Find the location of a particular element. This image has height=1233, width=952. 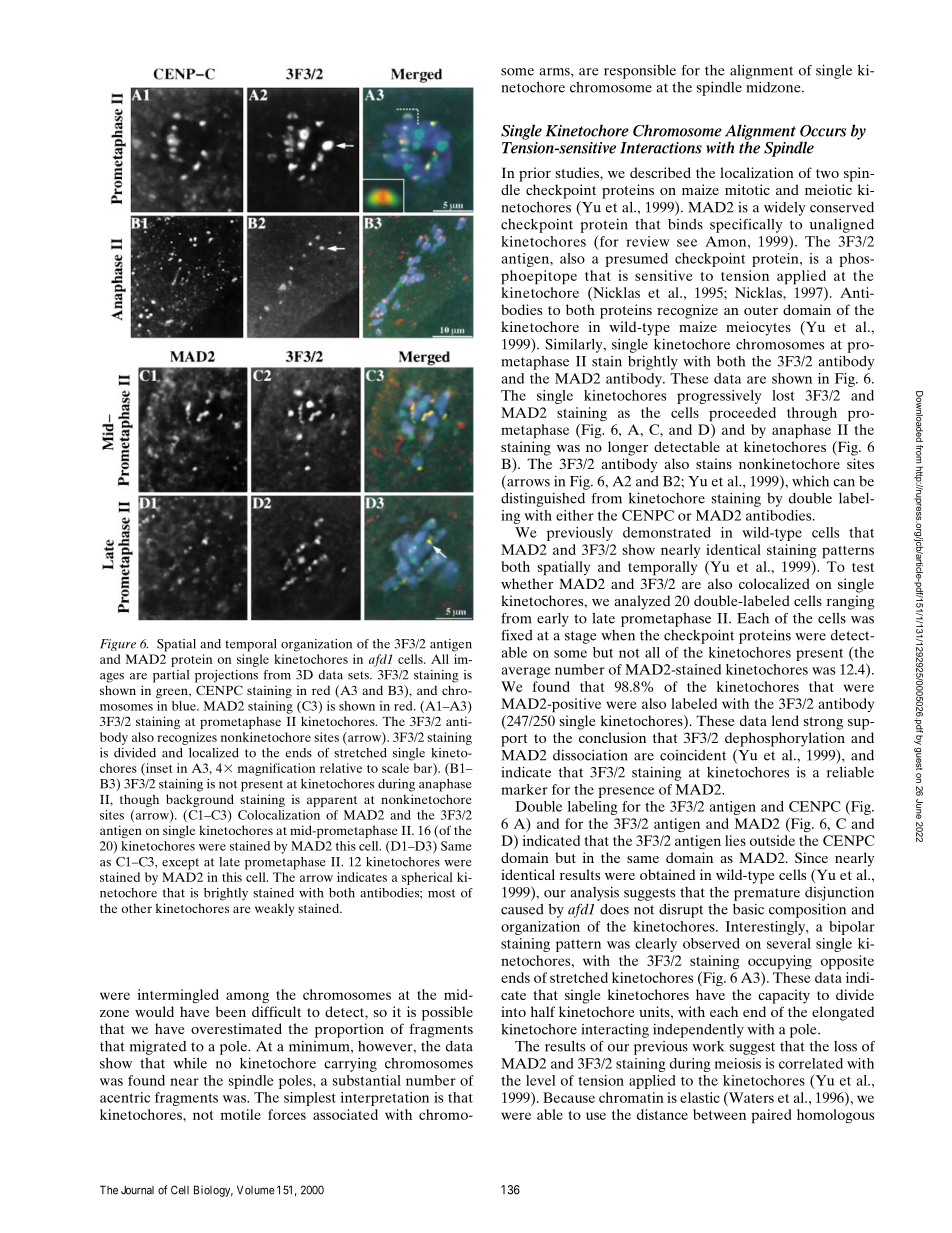

studies is located at coordinates (578, 172).
